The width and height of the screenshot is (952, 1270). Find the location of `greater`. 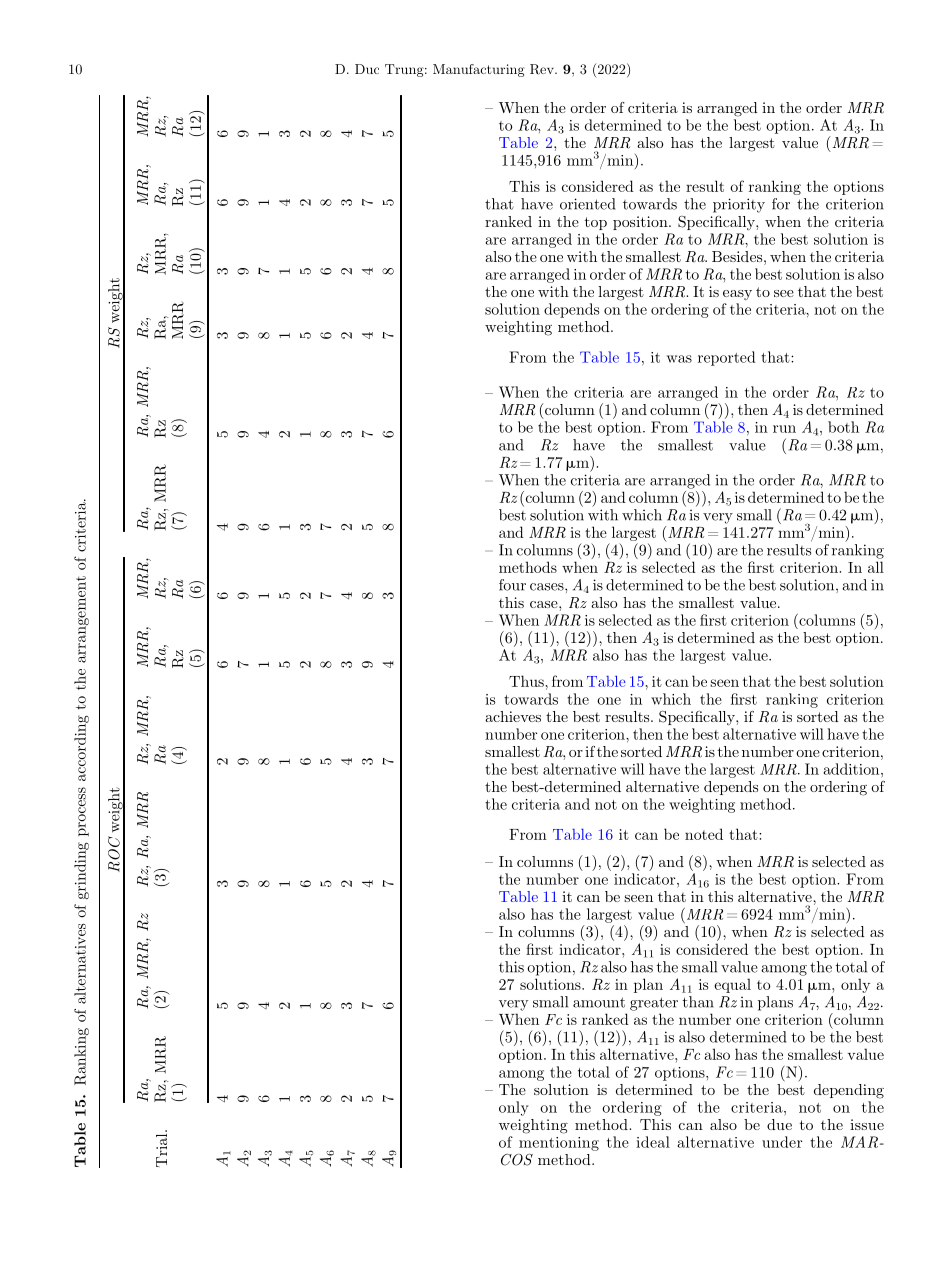

greater is located at coordinates (654, 1004).
